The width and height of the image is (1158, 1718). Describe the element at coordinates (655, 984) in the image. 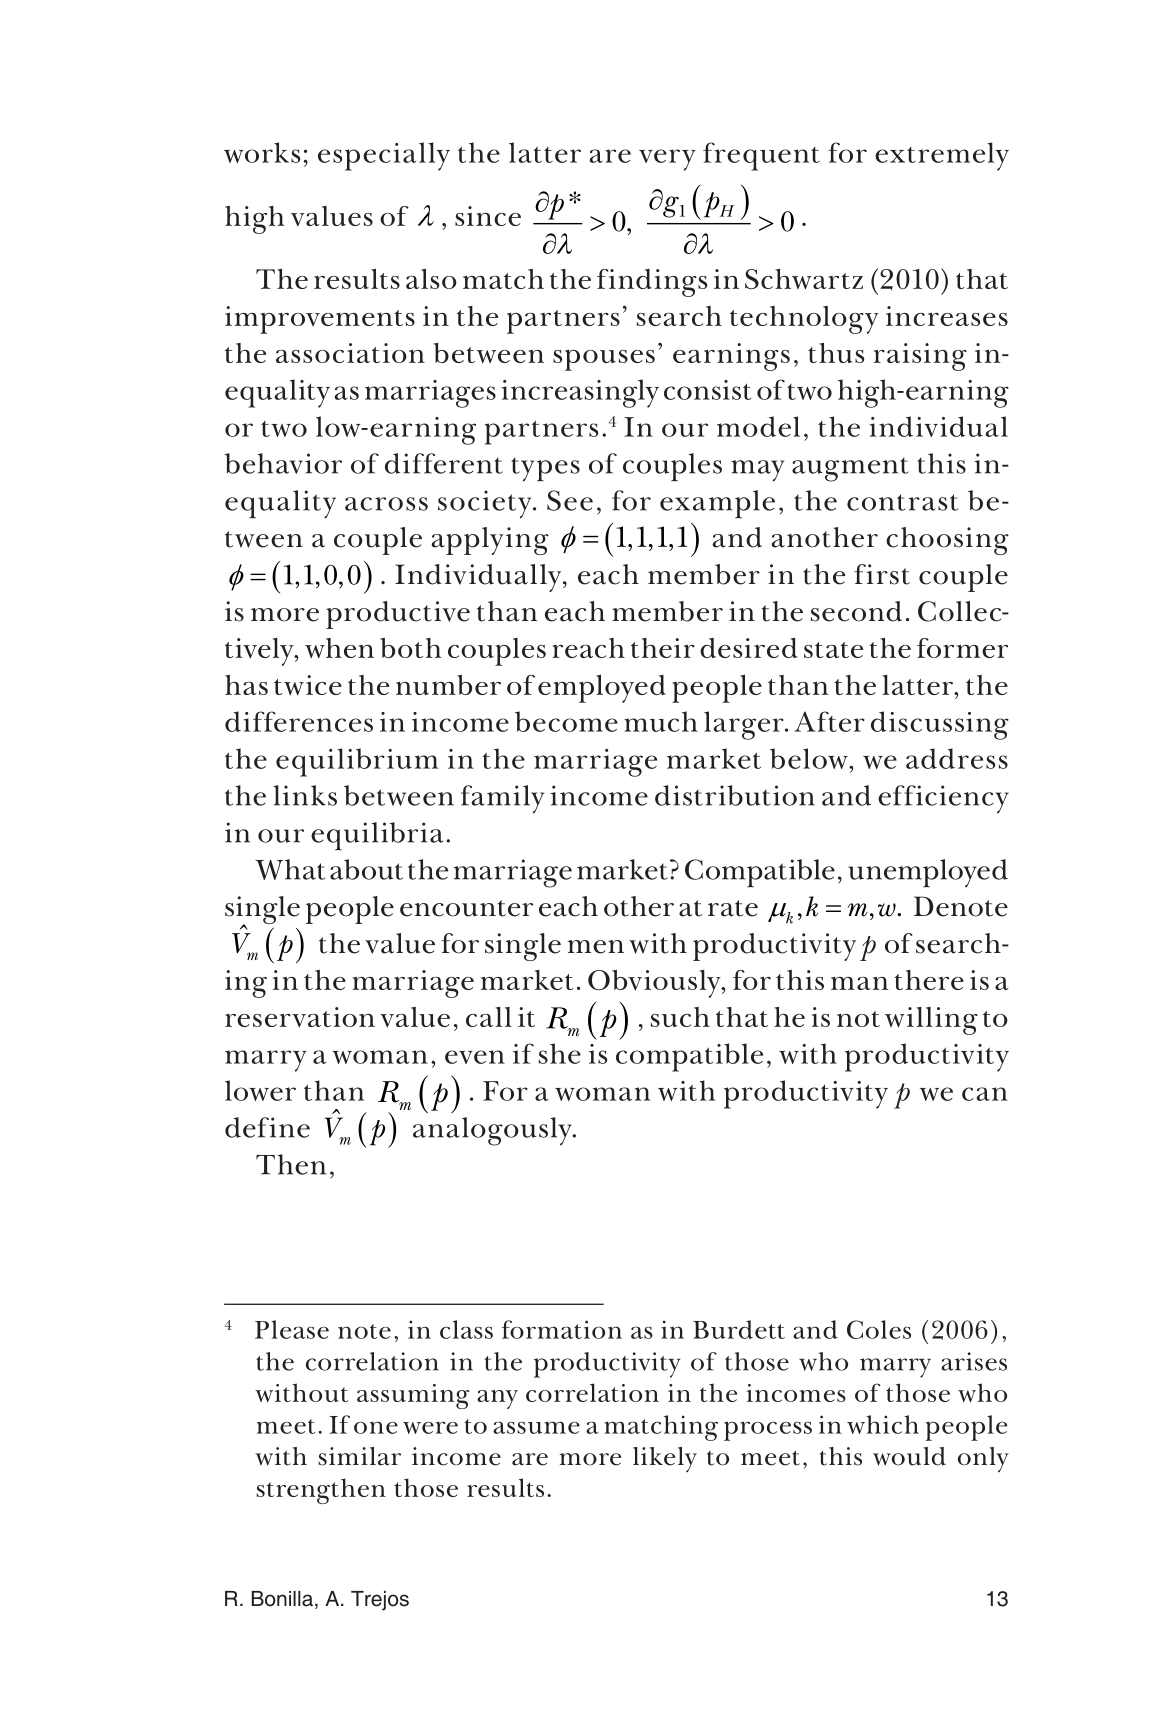

I see `Obviously` at that location.
